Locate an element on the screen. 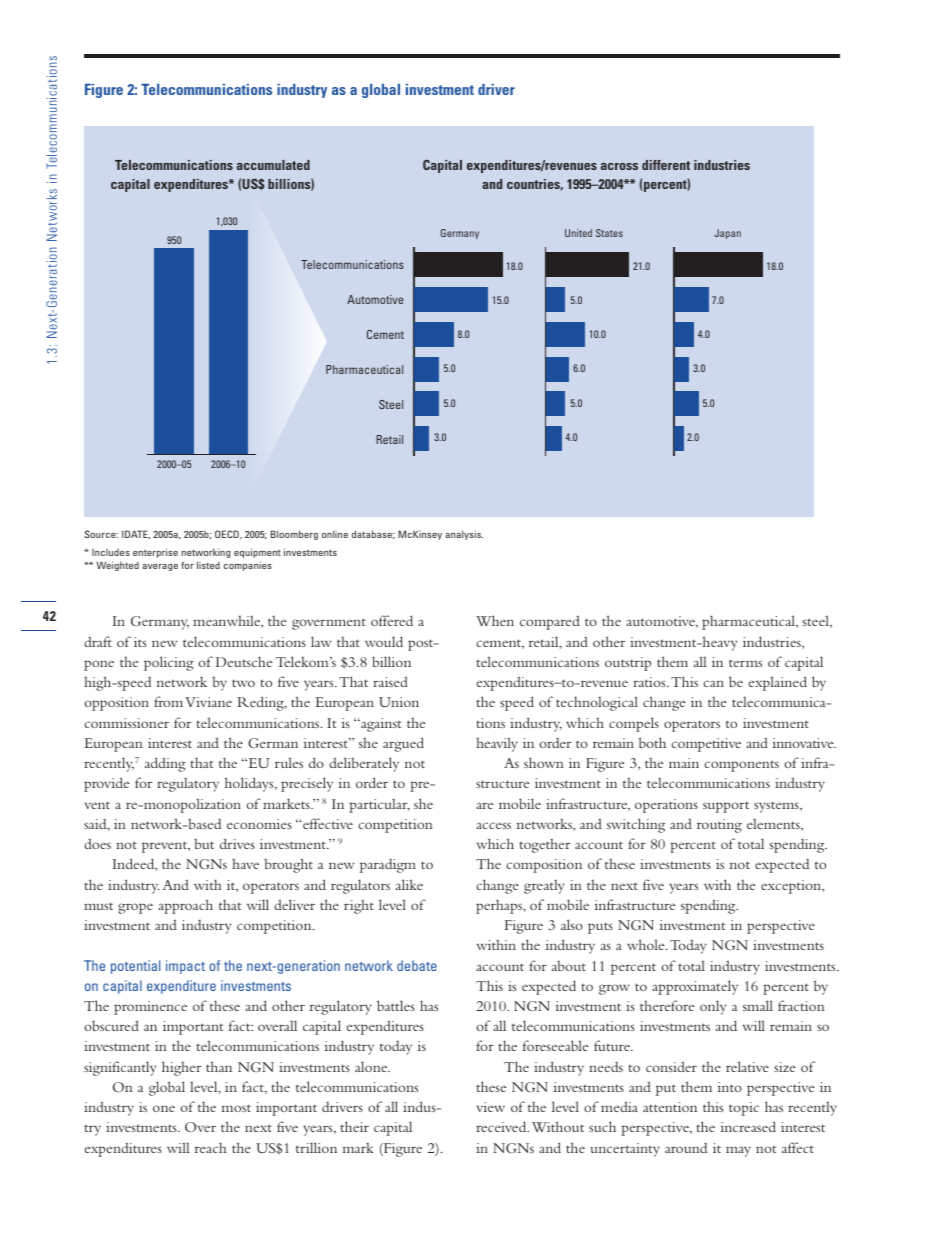 The width and height of the screenshot is (952, 1233). reach is located at coordinates (210, 1147).
